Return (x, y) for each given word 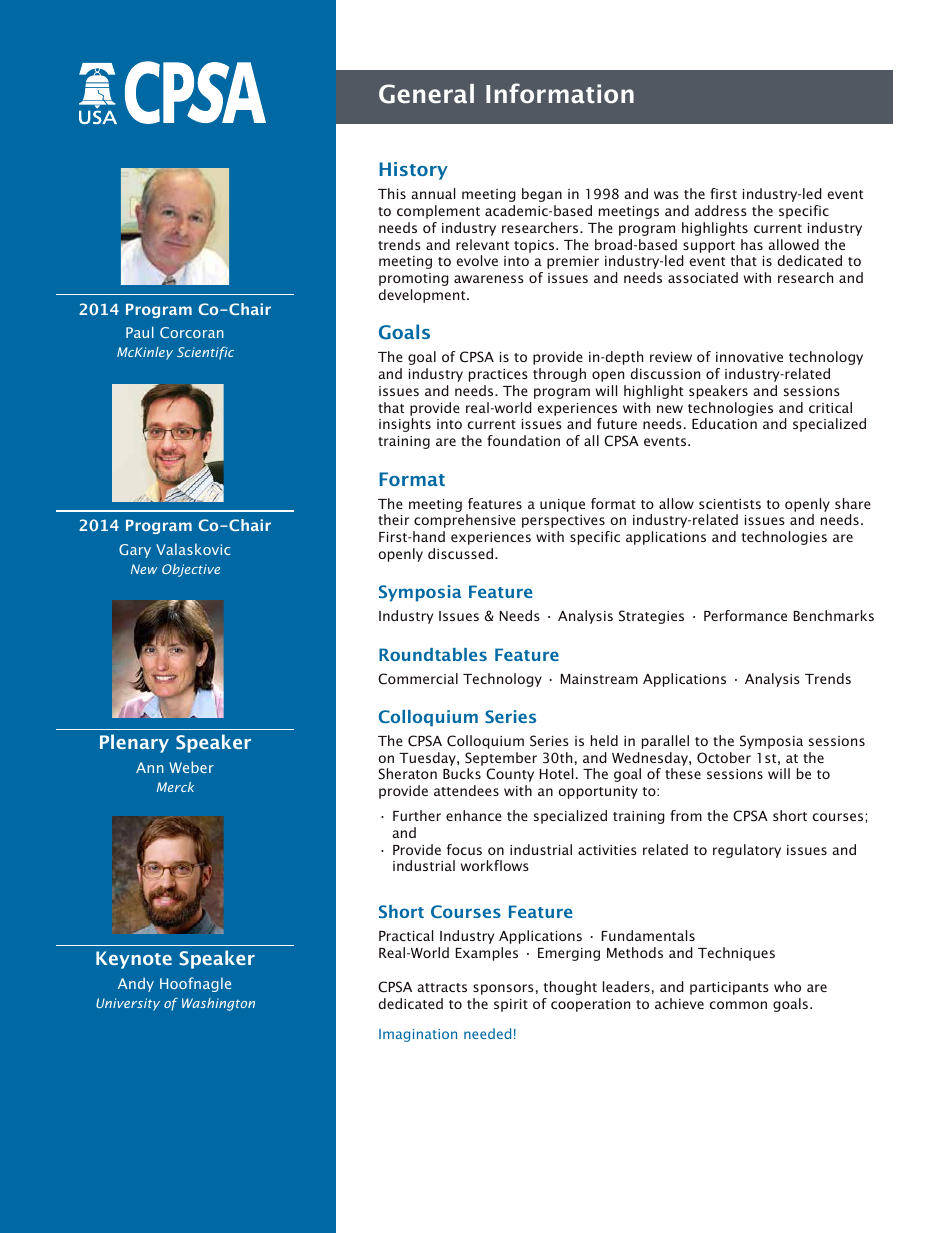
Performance (745, 615)
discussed (462, 553)
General (426, 94)
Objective (191, 570)
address (721, 210)
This (392, 193)
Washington (218, 1004)
